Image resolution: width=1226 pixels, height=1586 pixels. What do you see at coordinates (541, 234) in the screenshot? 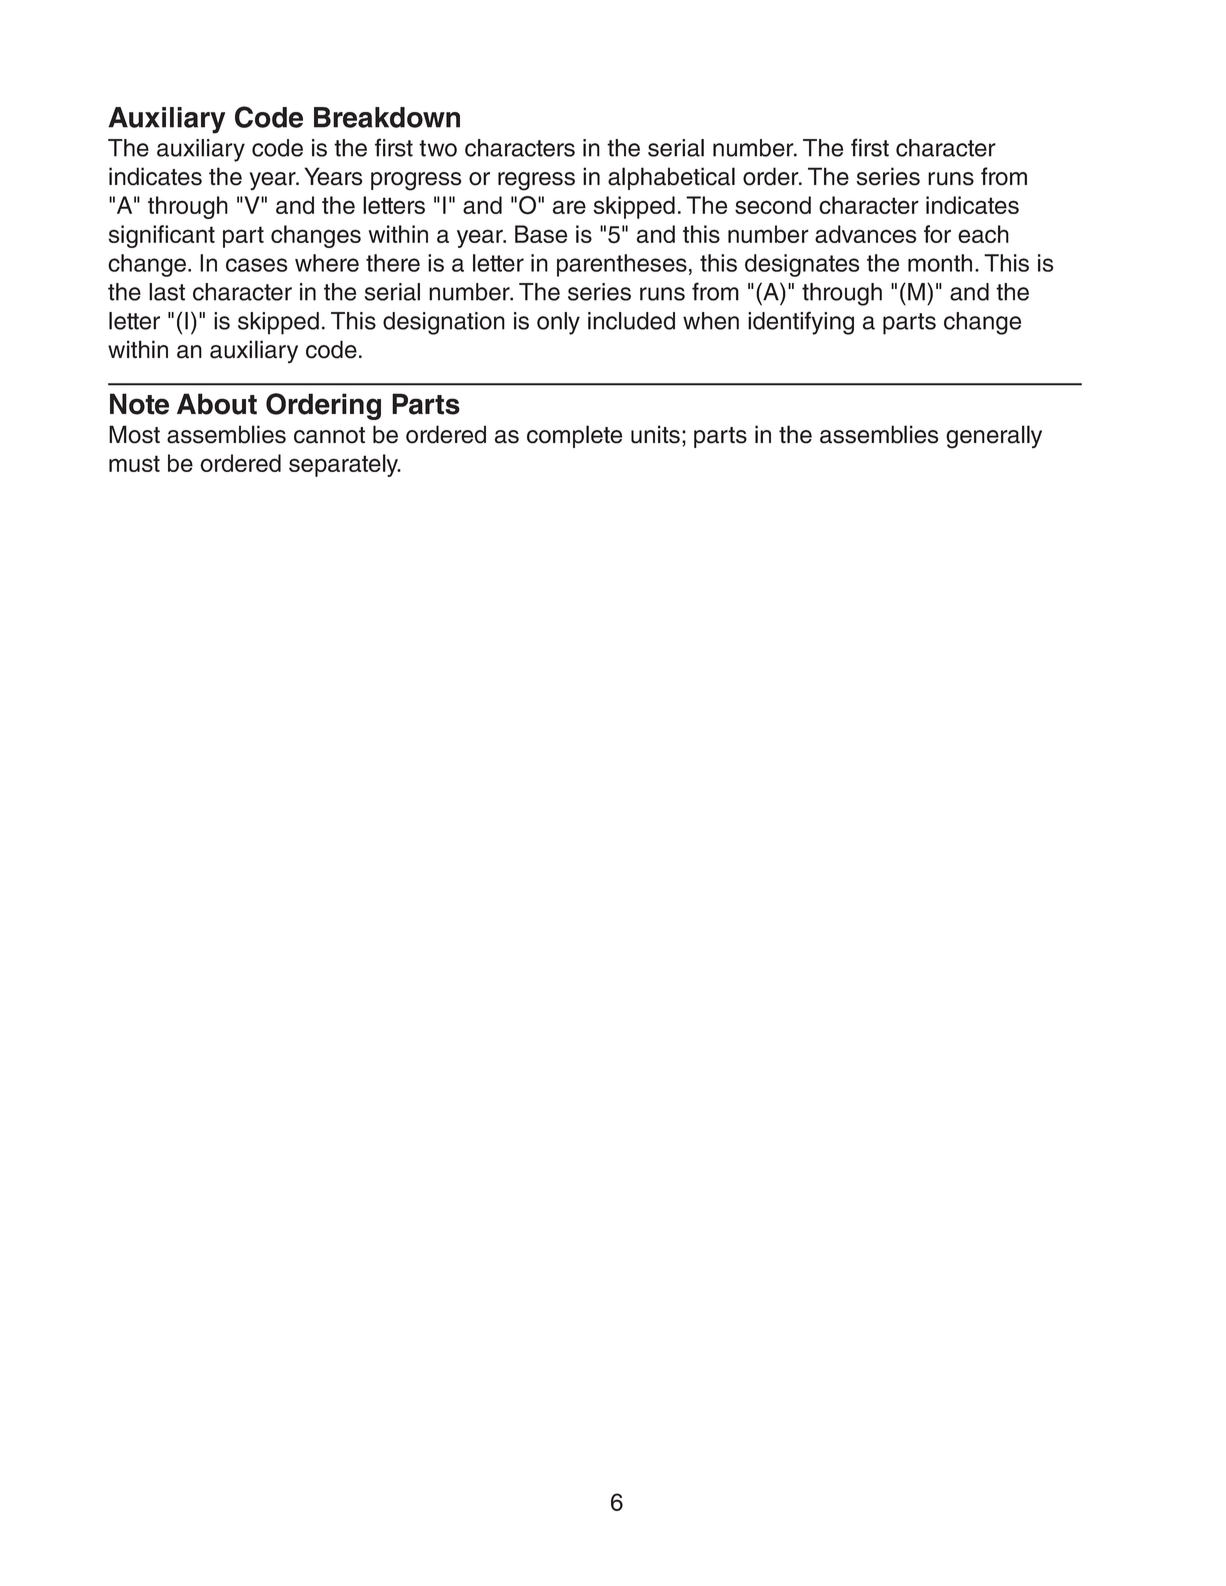
I see `Base` at bounding box center [541, 234].
